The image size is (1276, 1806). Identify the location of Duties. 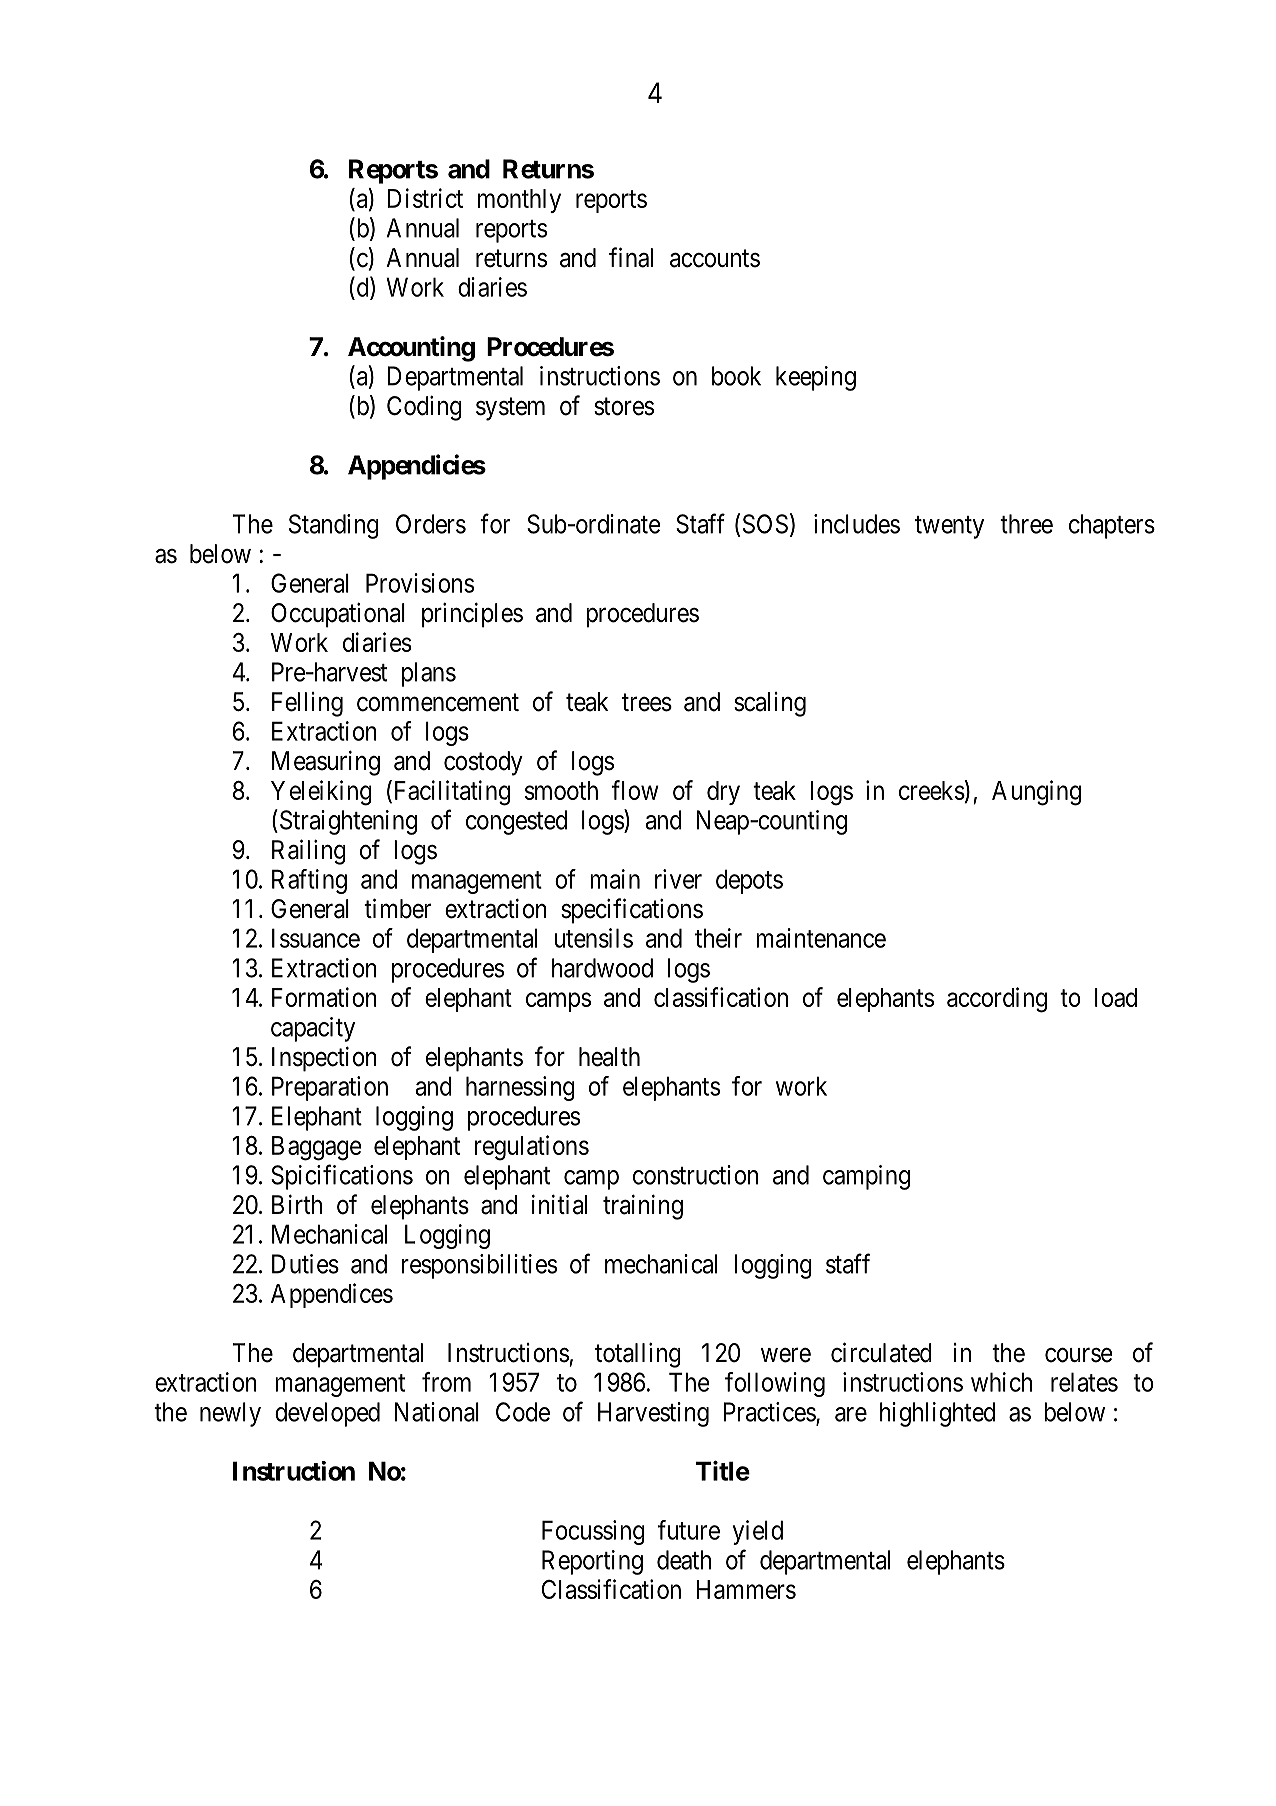
(305, 1264).
